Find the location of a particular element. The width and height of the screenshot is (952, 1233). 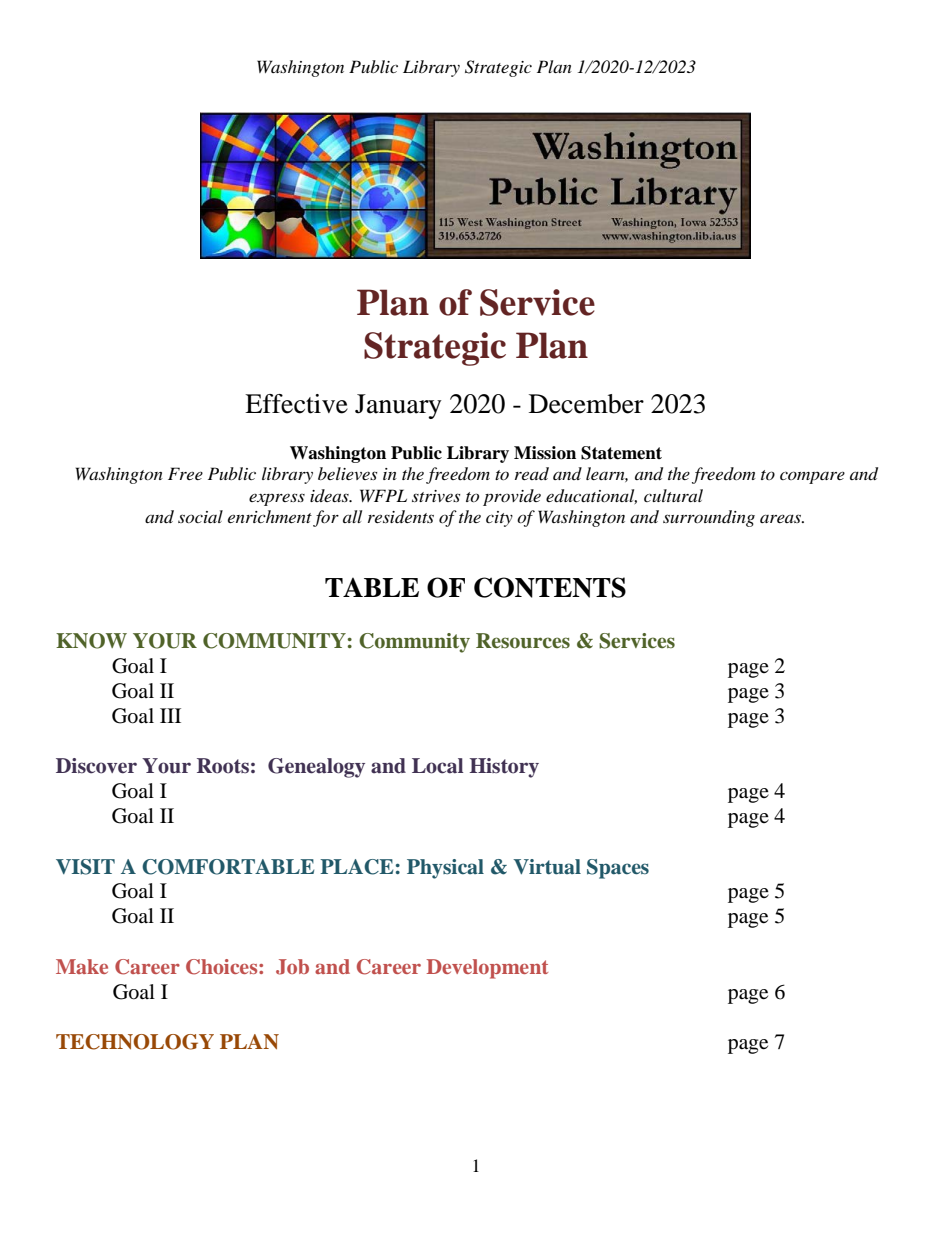

surrounding is located at coordinates (709, 518).
